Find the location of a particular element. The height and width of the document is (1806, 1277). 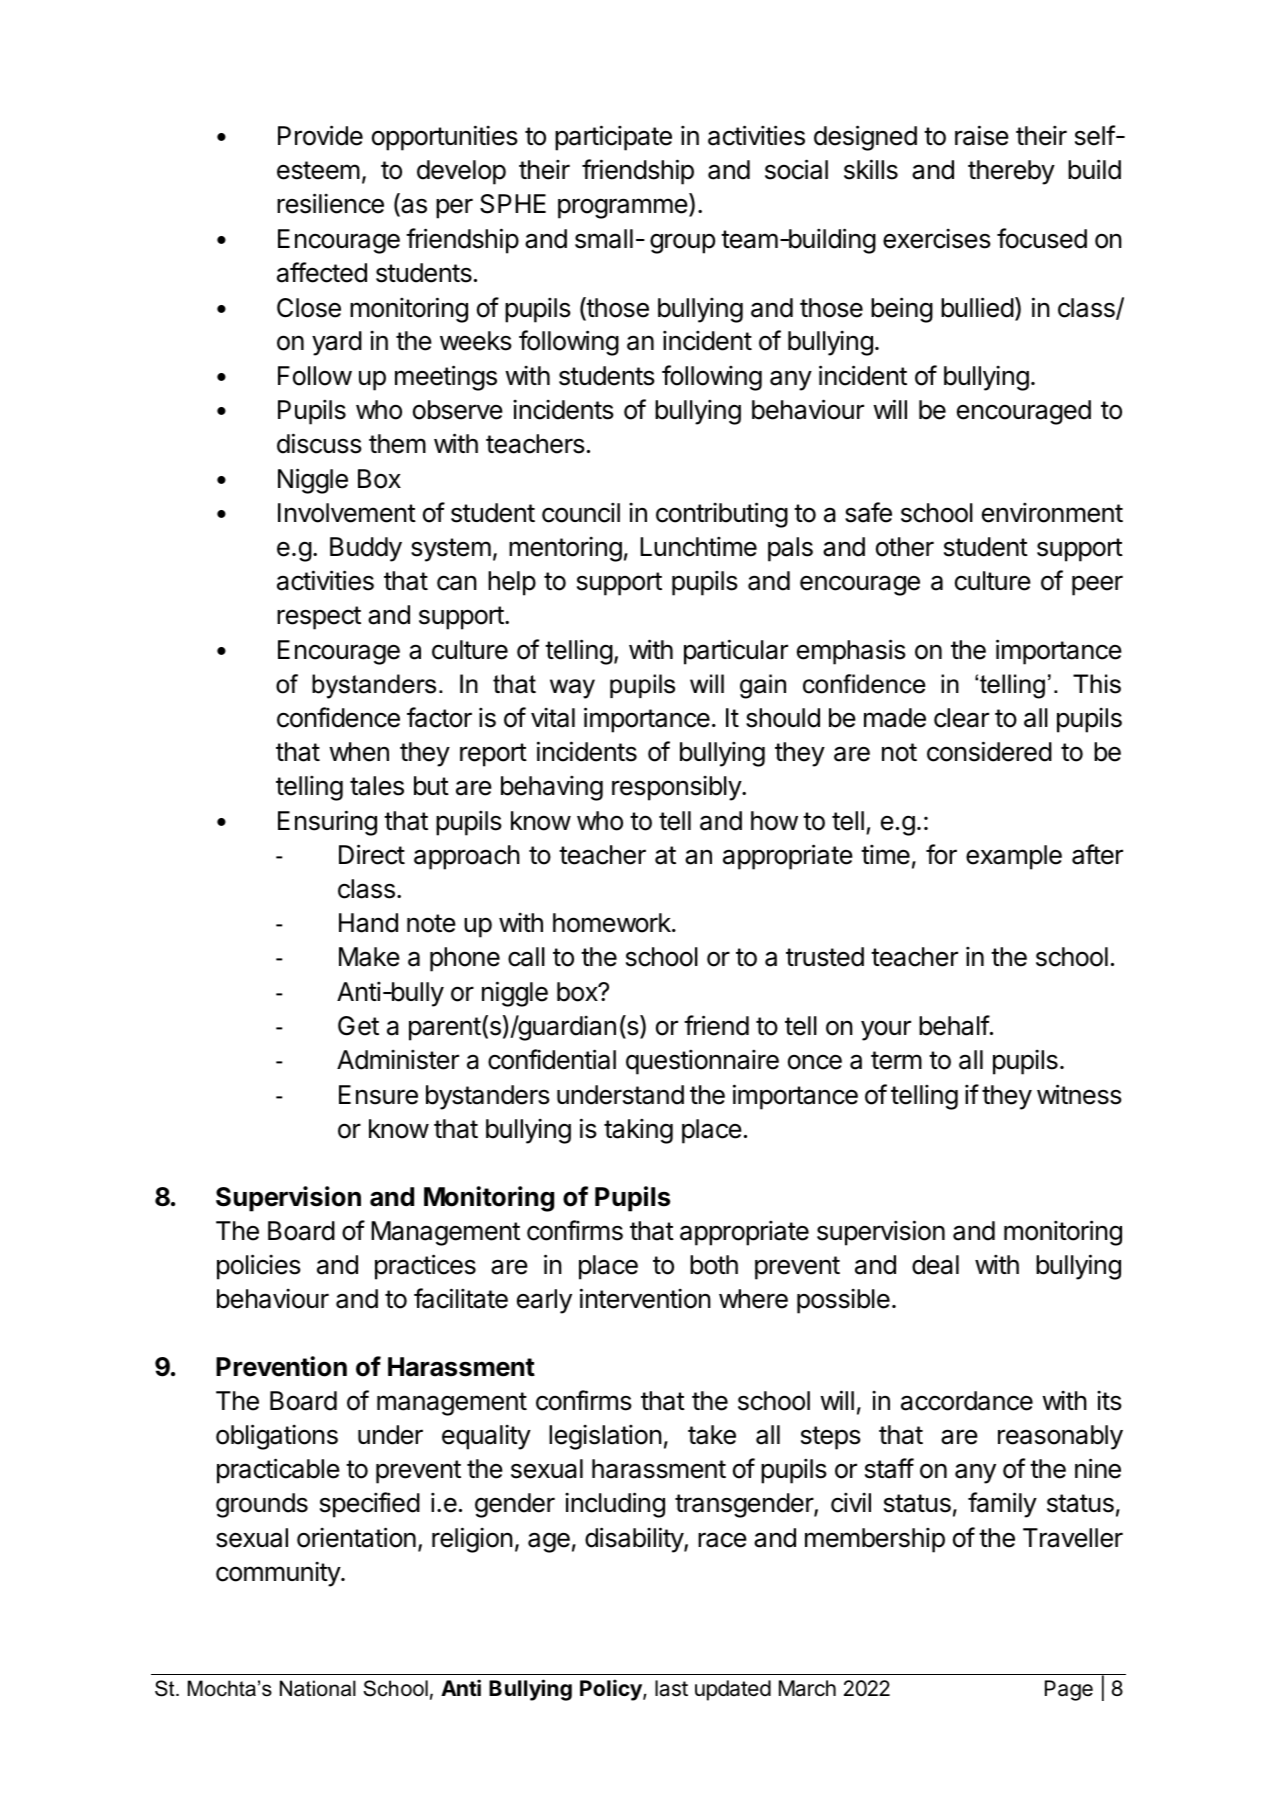

practices is located at coordinates (425, 1267).
